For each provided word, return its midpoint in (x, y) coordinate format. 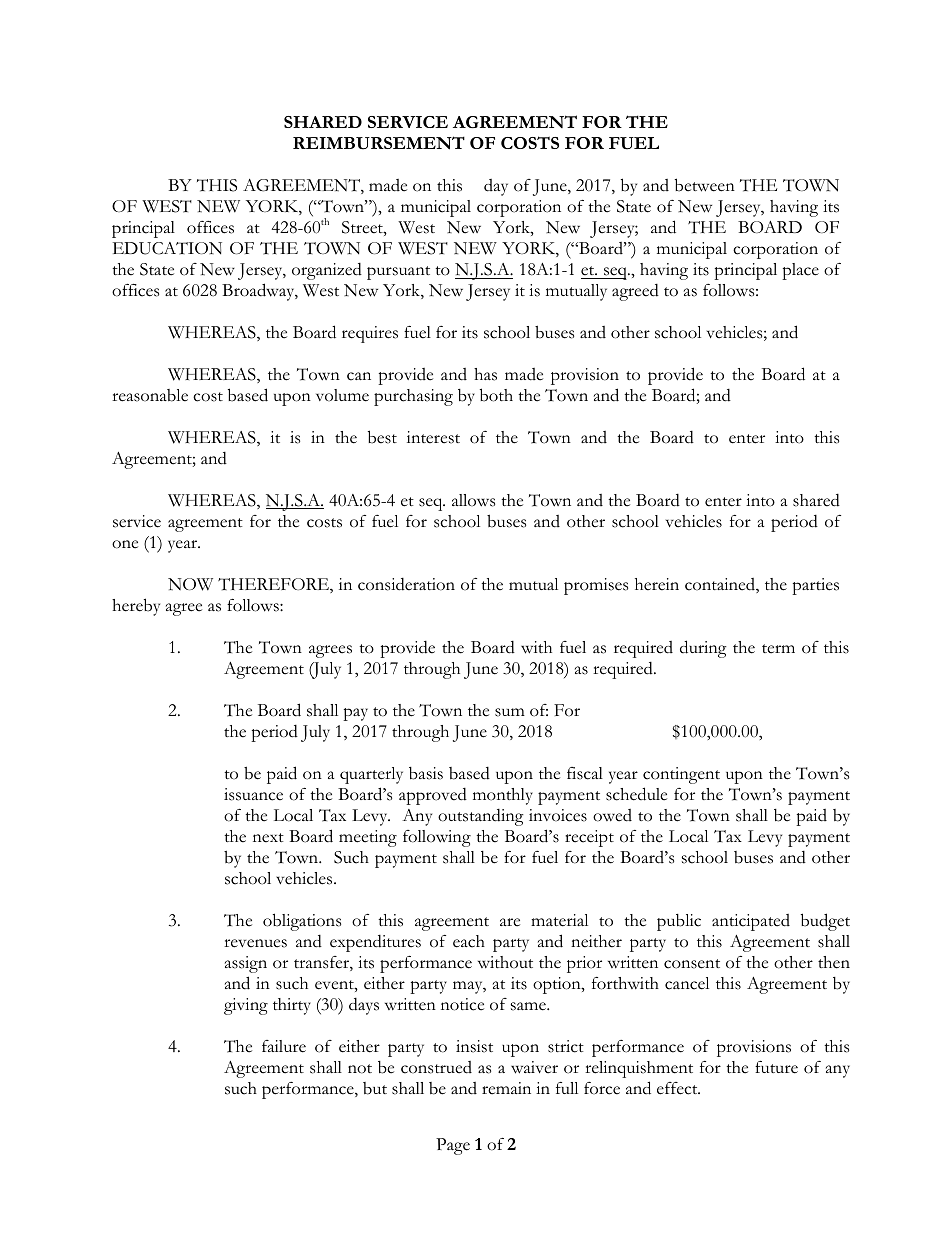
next (268, 838)
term (778, 649)
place (800, 271)
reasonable (150, 395)
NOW (190, 584)
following (437, 838)
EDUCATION (167, 248)
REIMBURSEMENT (379, 143)
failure (284, 1046)
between (705, 185)
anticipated (751, 922)
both (496, 395)
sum (510, 712)
